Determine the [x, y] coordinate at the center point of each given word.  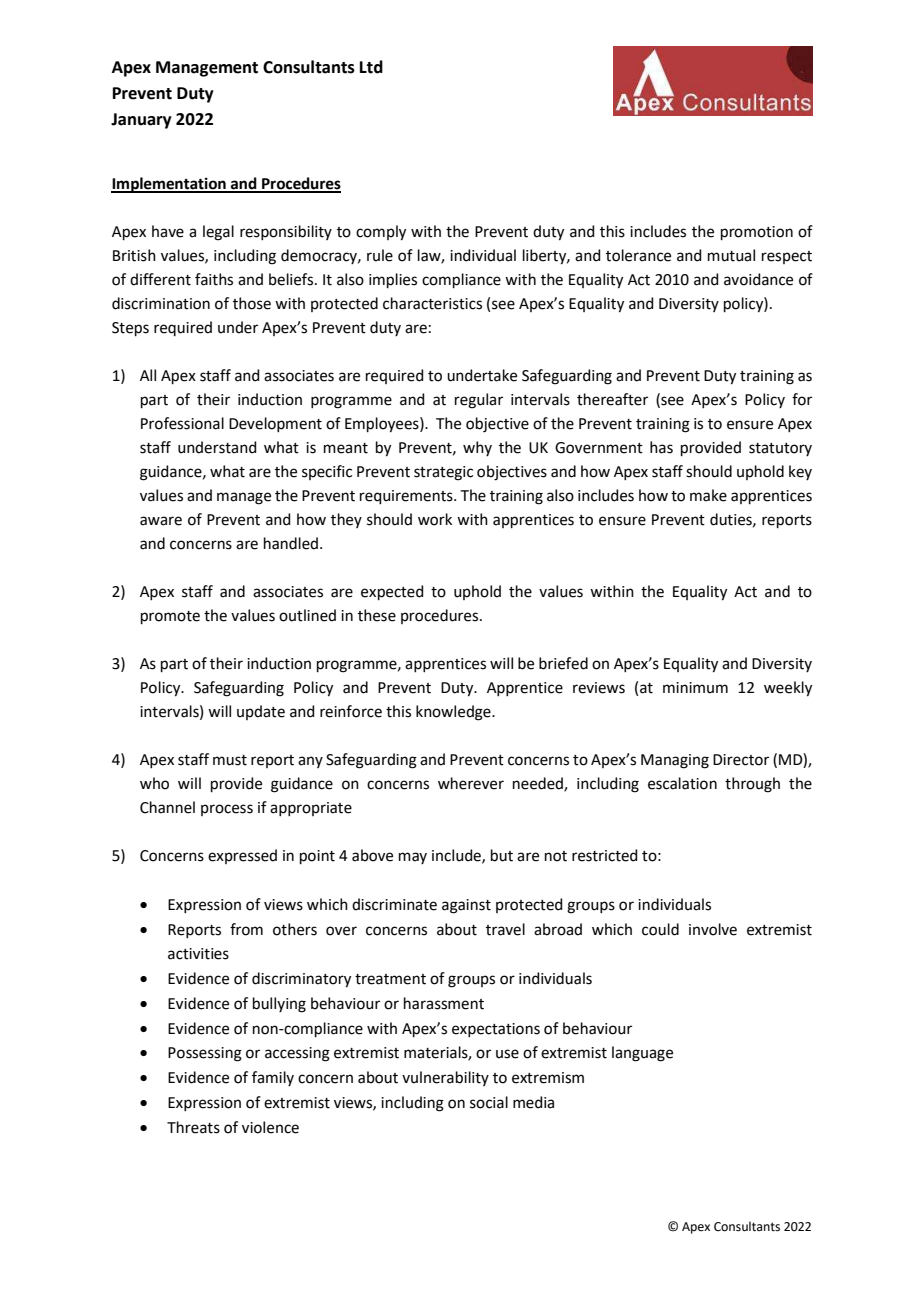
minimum [695, 688]
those [252, 303]
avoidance [758, 279]
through [752, 785]
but [502, 855]
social [489, 1102]
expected [392, 592]
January [141, 121]
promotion [757, 233]
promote [170, 617]
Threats [193, 1127]
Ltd [371, 67]
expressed [242, 856]
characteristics [432, 303]
